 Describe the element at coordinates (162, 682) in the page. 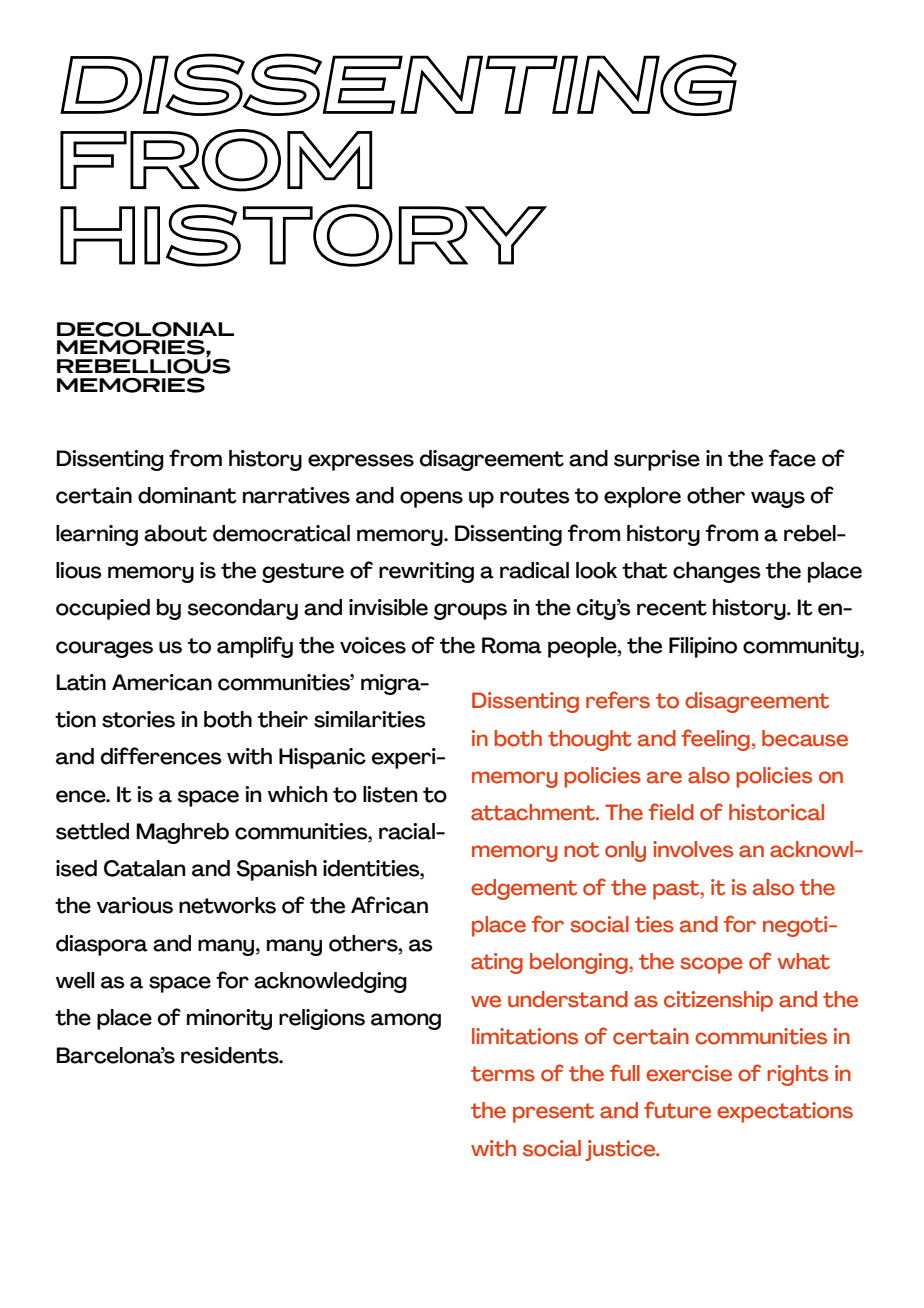

I see `American` at that location.
